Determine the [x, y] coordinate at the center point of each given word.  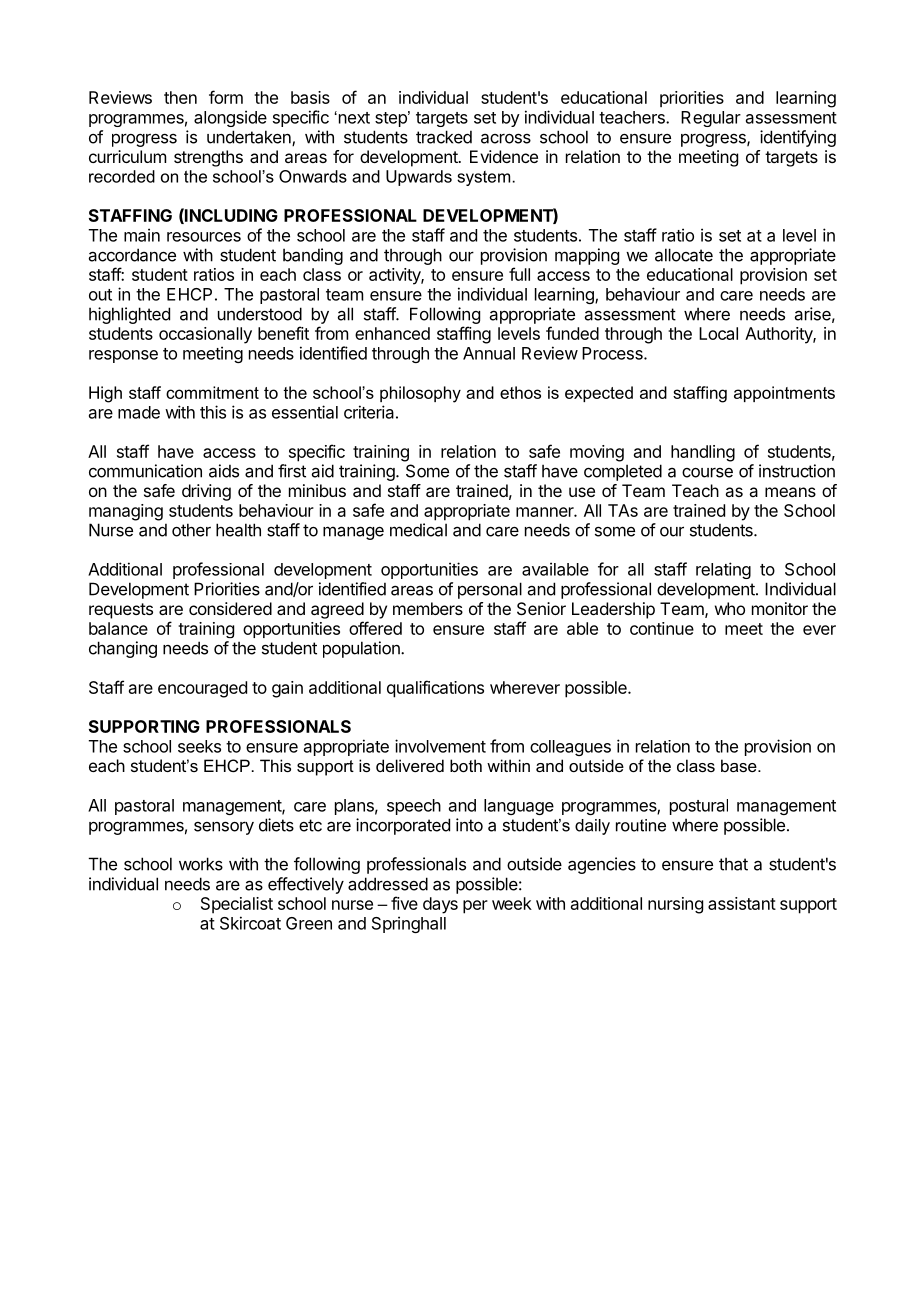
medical [418, 530]
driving [206, 492]
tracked [444, 137]
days [440, 905]
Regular [711, 119]
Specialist [237, 905]
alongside [230, 118]
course [707, 473]
